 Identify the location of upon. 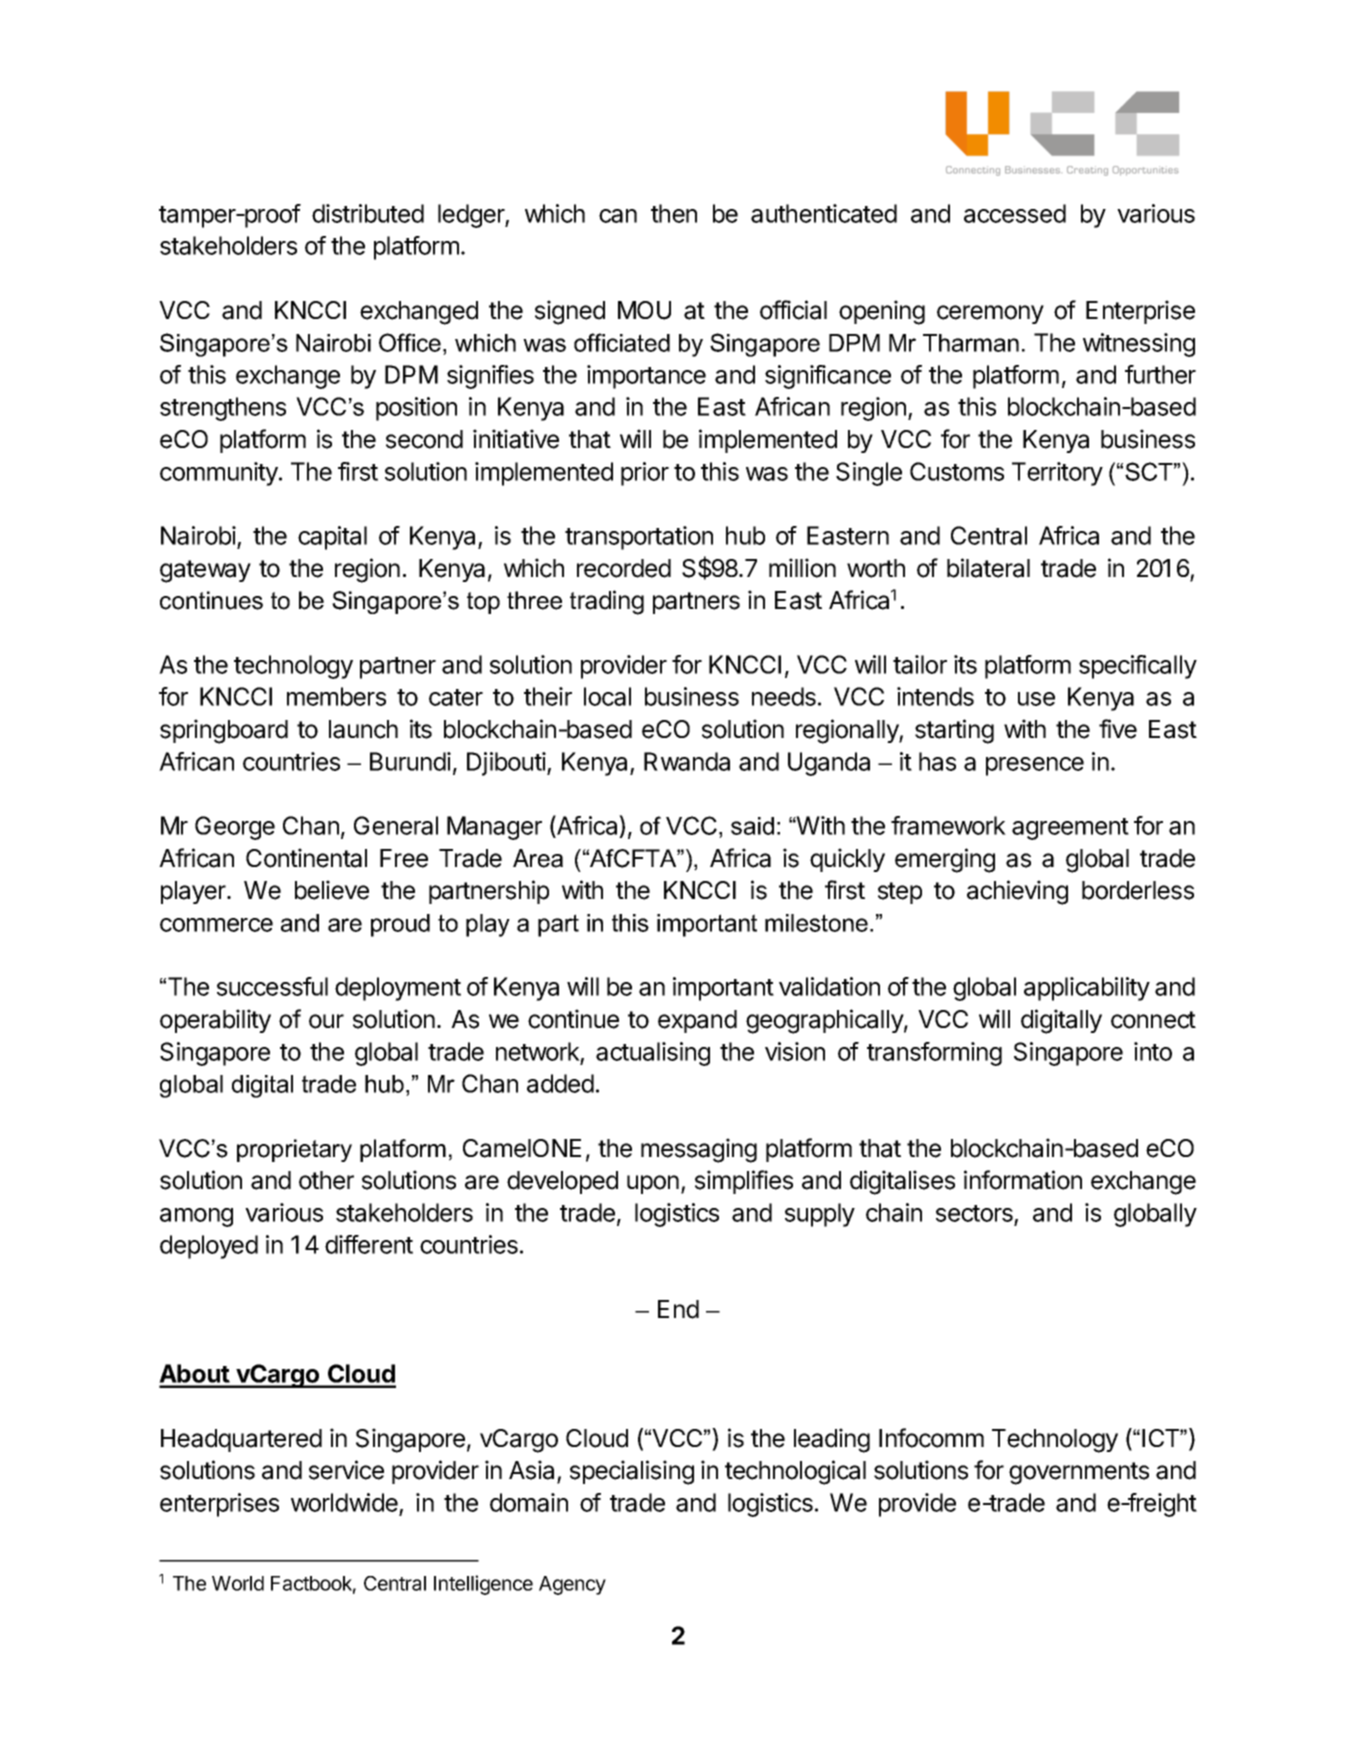
(653, 1184).
